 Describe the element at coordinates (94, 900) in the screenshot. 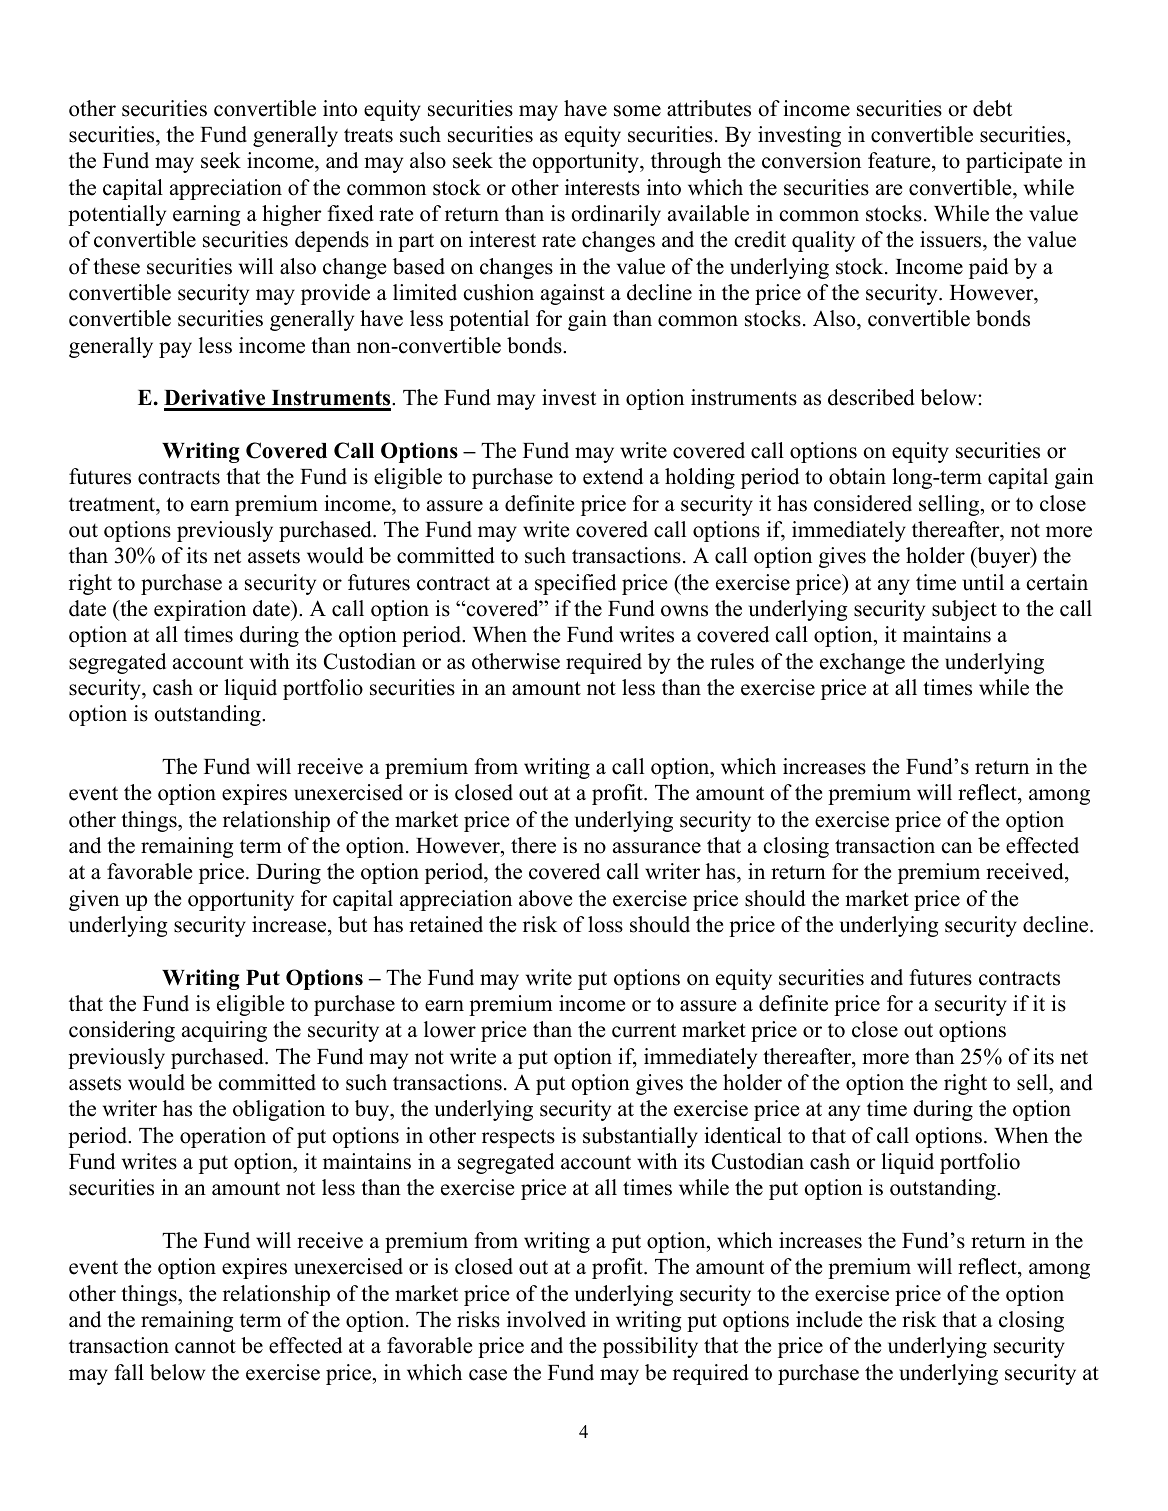

I see `given` at that location.
